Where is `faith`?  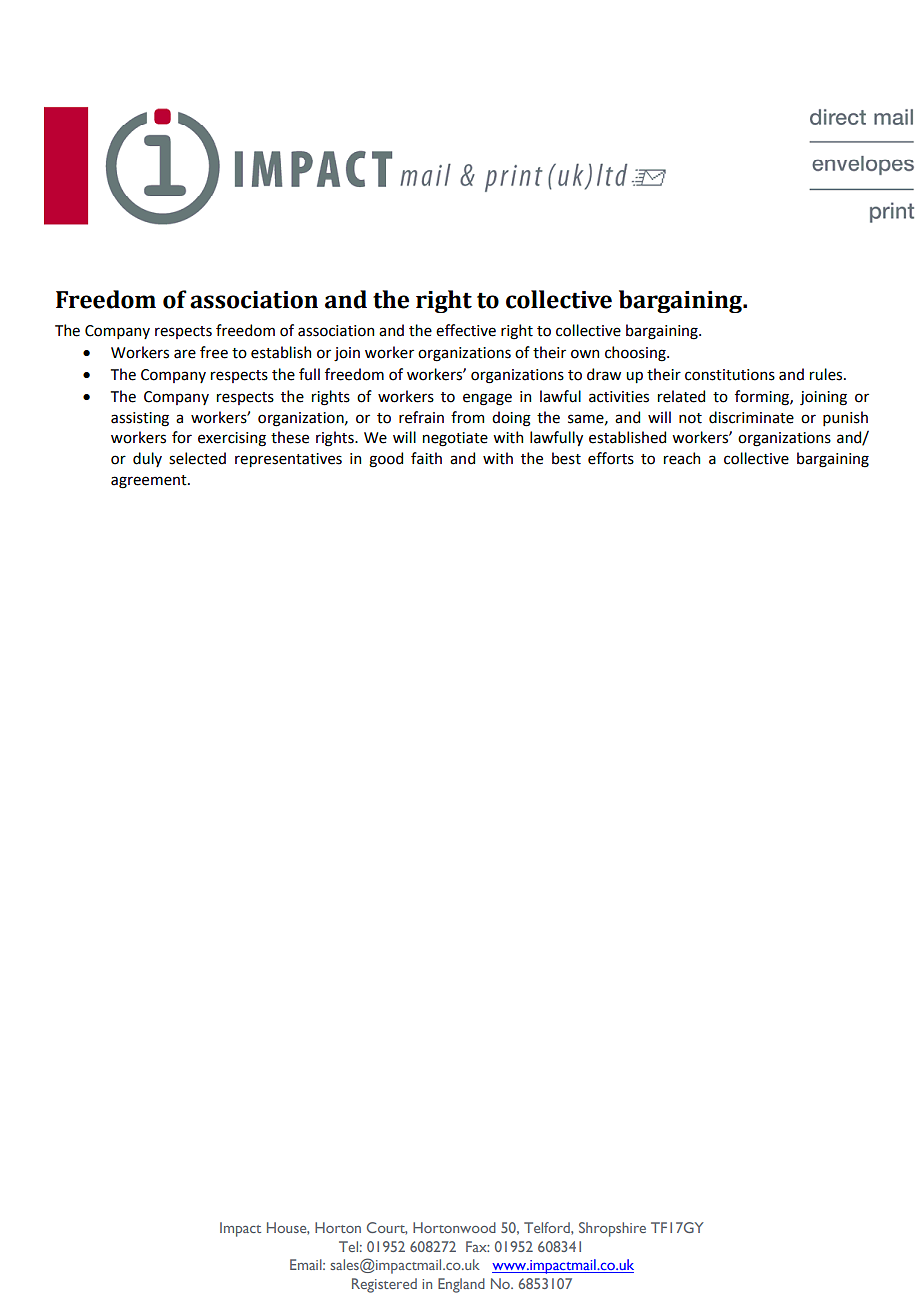 faith is located at coordinates (426, 458).
